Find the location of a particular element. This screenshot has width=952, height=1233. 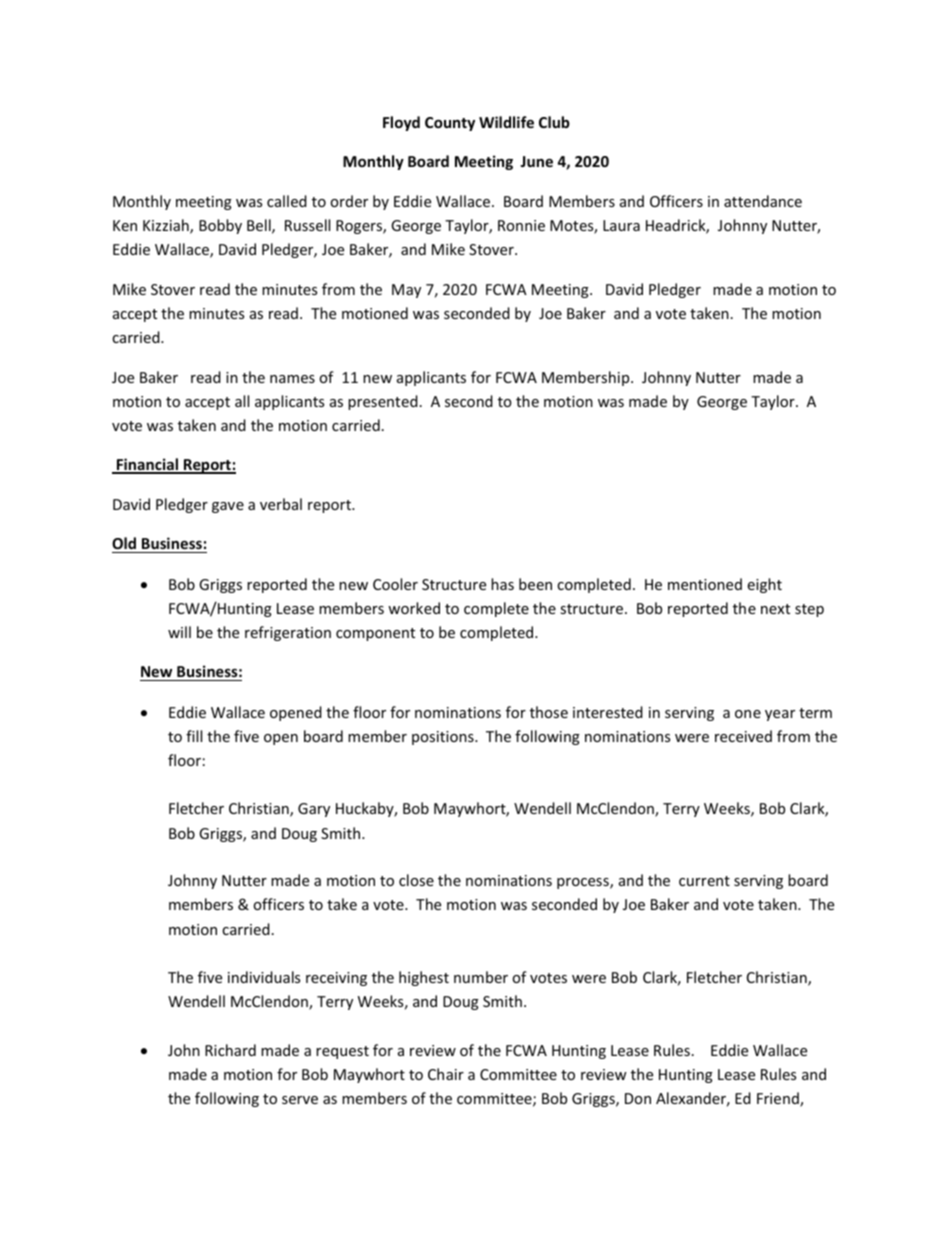

Chair is located at coordinates (446, 1074).
